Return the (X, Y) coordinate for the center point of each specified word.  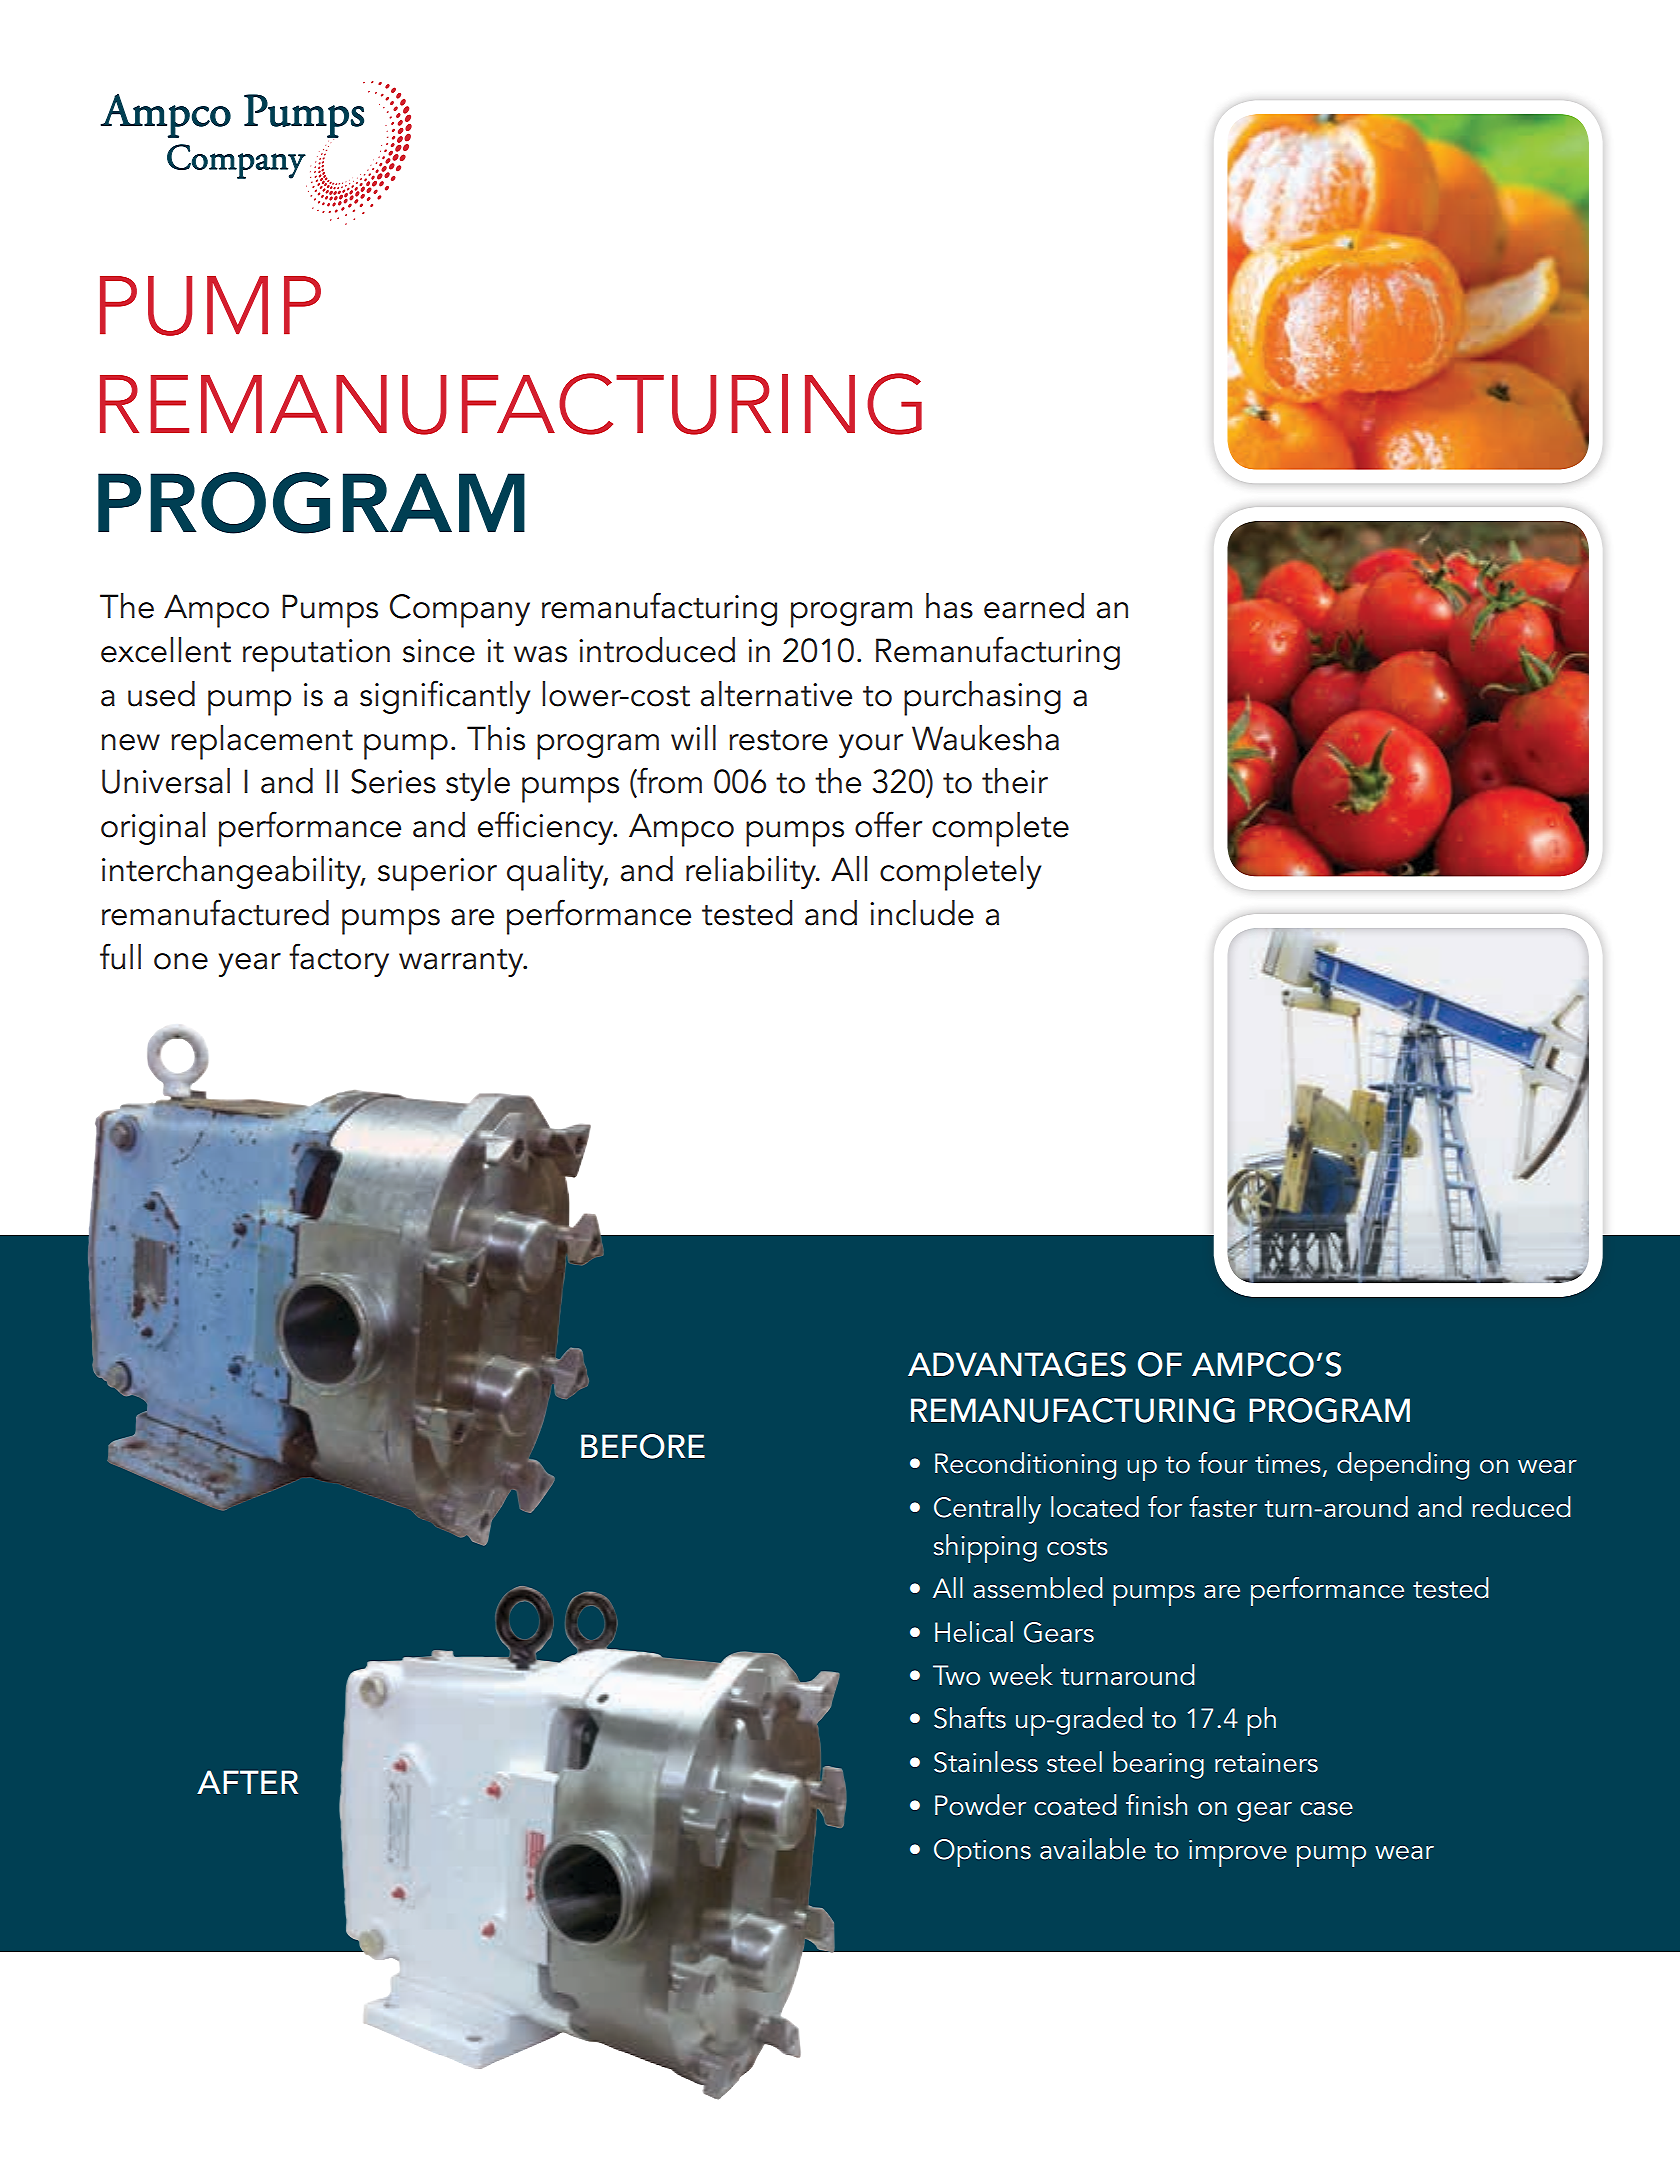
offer (888, 824)
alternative (776, 694)
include (922, 913)
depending (1403, 1466)
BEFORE (643, 1446)
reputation (316, 655)
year (250, 965)
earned (1034, 606)
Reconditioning (1025, 1466)
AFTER (247, 1782)
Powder (980, 1805)
